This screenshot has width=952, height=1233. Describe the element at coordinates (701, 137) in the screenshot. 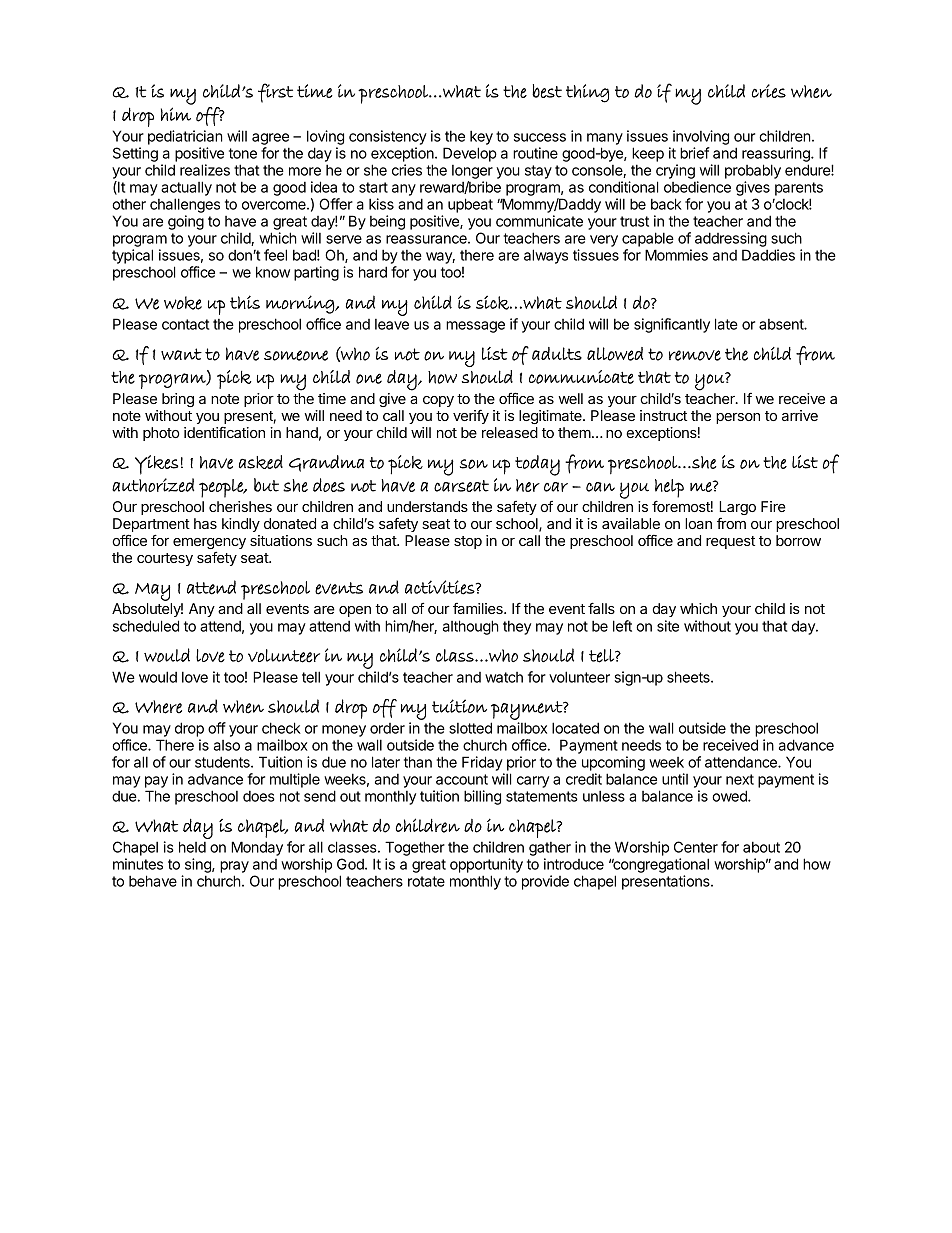

I see `involving` at that location.
